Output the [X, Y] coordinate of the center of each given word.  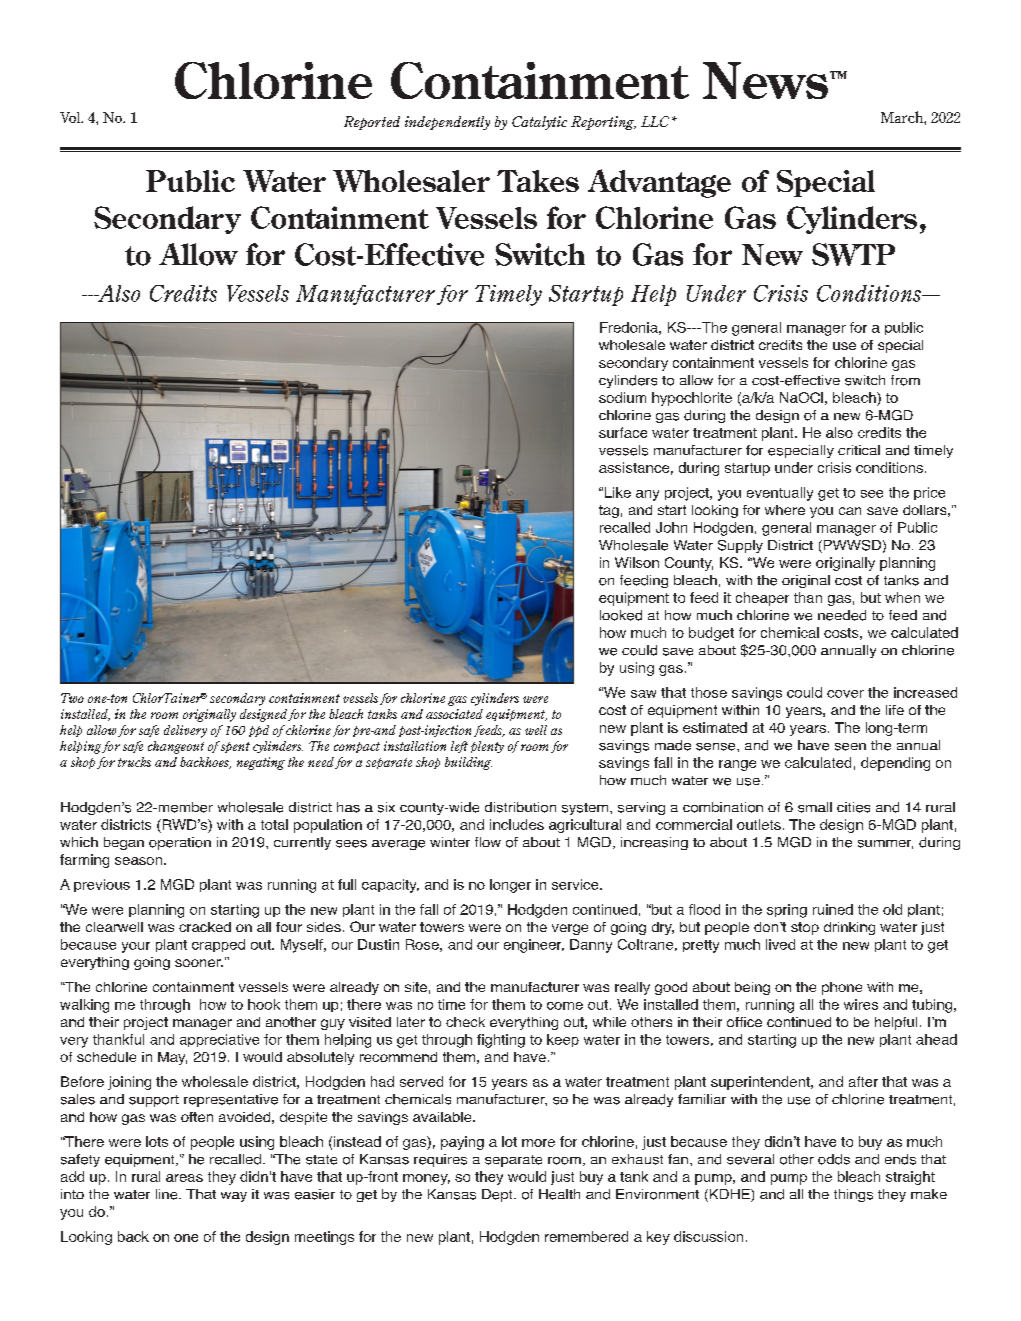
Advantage [659, 183]
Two [72, 698]
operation [180, 843]
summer [885, 844]
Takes [538, 181]
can [850, 511]
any [647, 495]
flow [488, 842]
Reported [372, 123]
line [168, 1194]
